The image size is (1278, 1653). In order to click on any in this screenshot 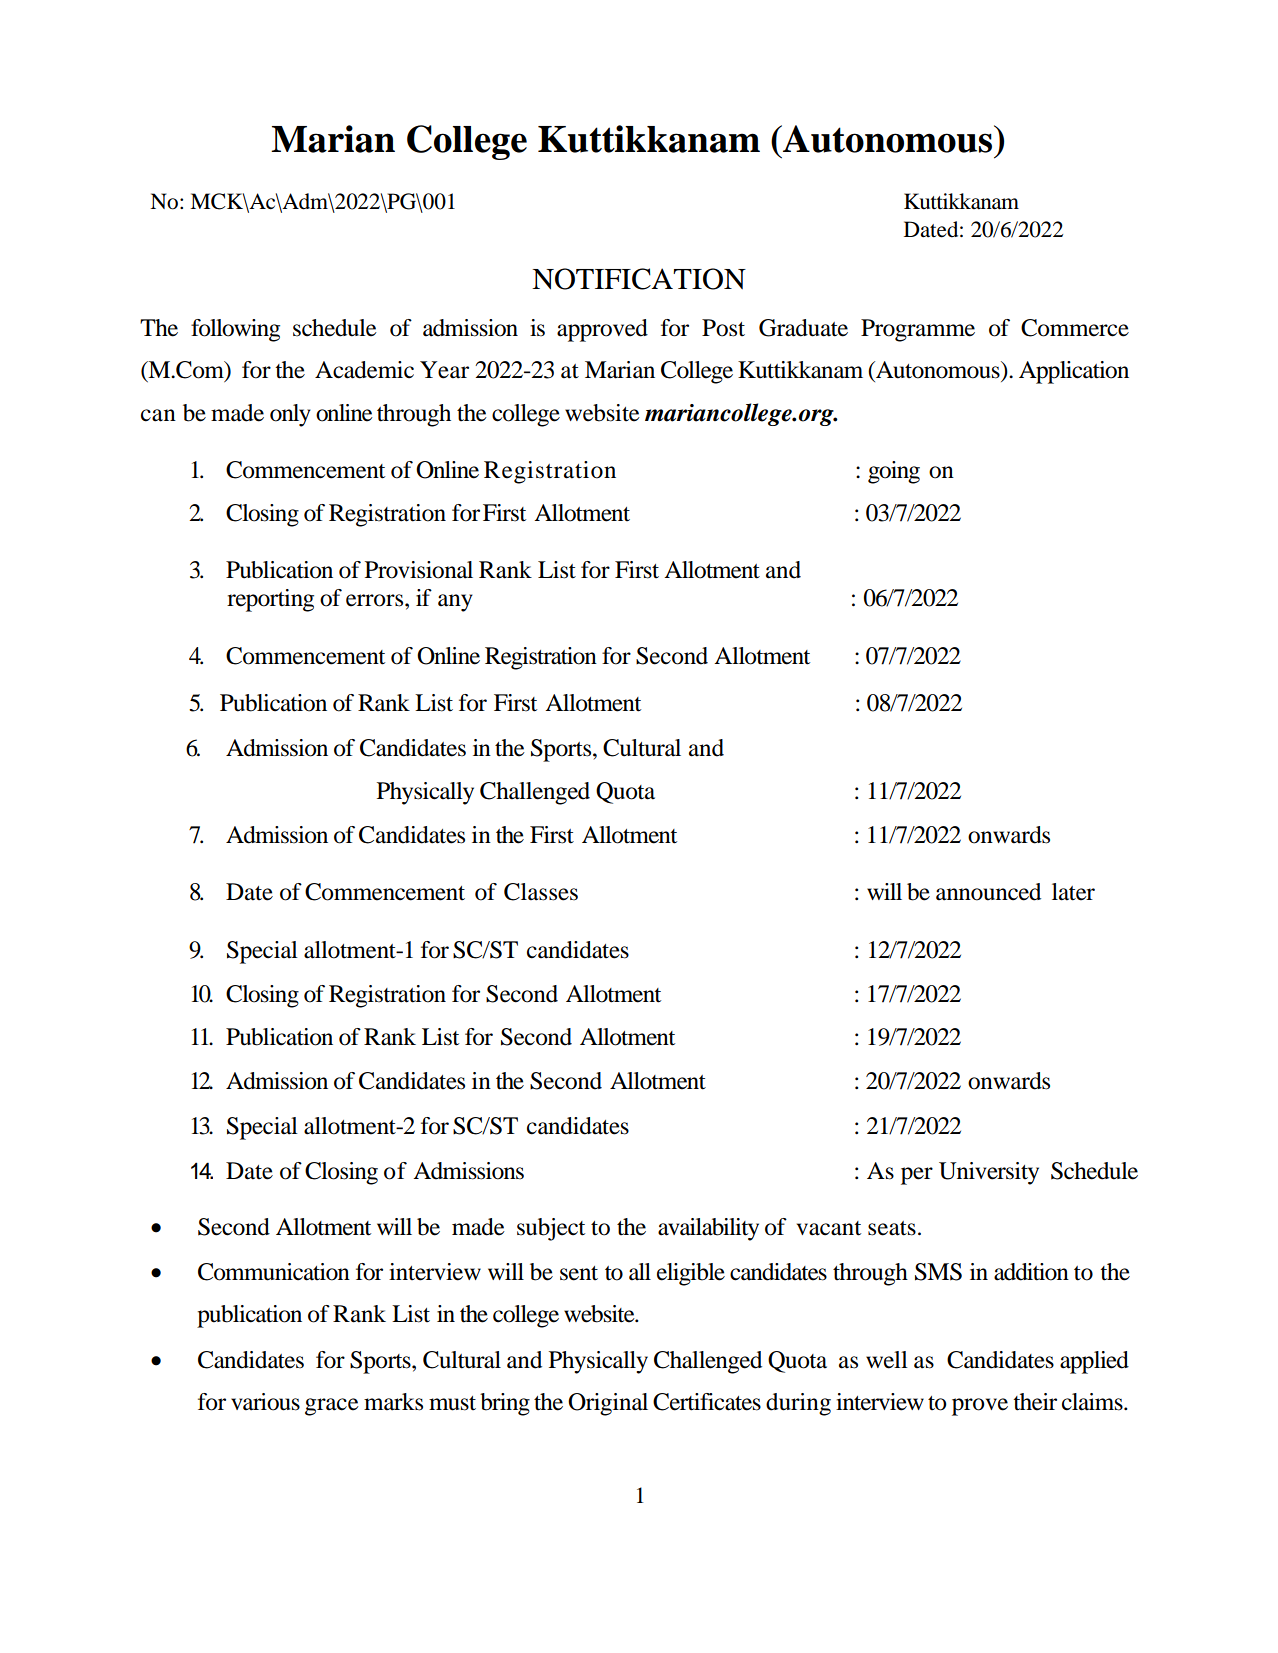, I will do `click(455, 603)`.
